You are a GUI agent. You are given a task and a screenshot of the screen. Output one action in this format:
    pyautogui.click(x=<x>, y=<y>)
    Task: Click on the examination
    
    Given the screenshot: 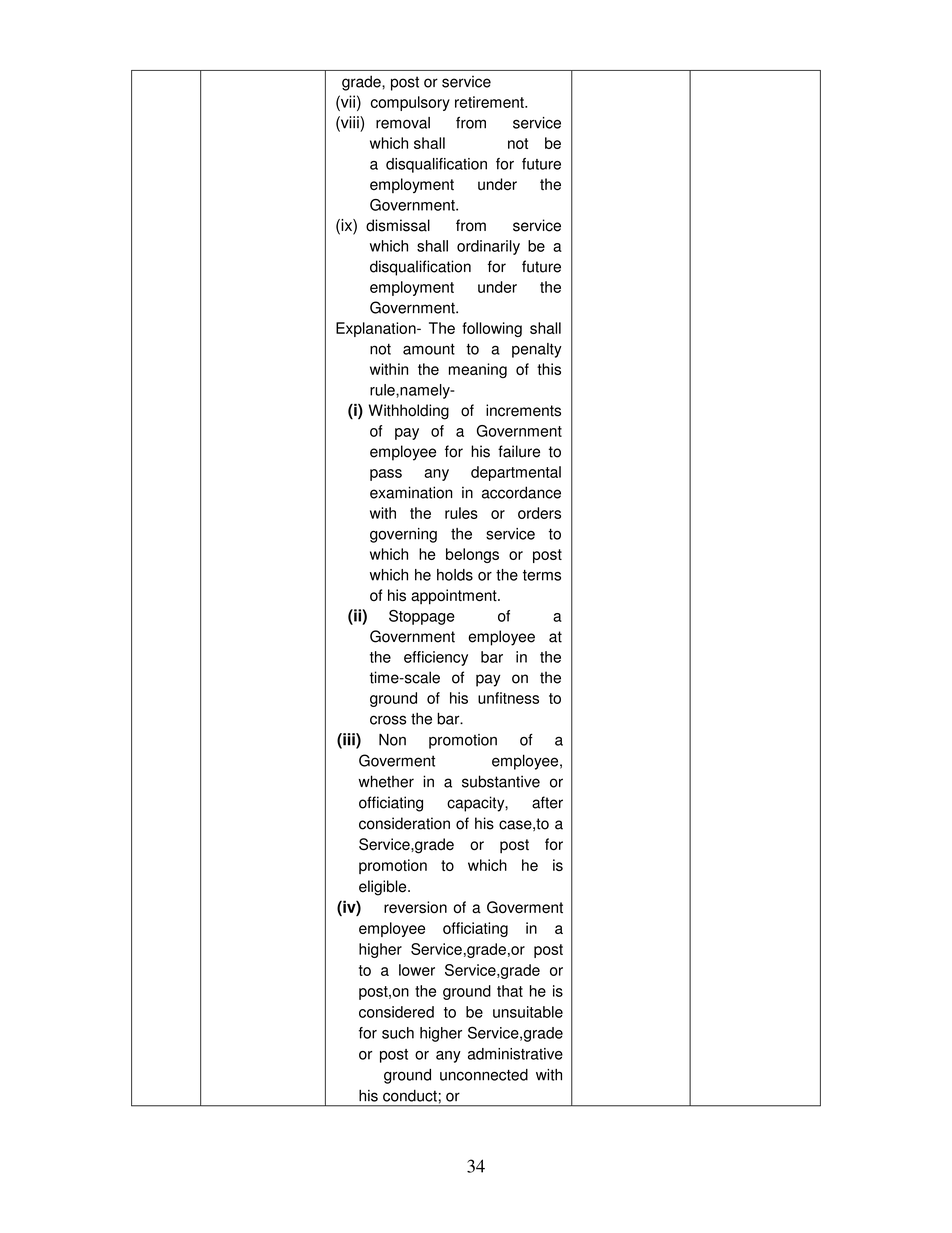 What is the action you would take?
    pyautogui.click(x=411, y=492)
